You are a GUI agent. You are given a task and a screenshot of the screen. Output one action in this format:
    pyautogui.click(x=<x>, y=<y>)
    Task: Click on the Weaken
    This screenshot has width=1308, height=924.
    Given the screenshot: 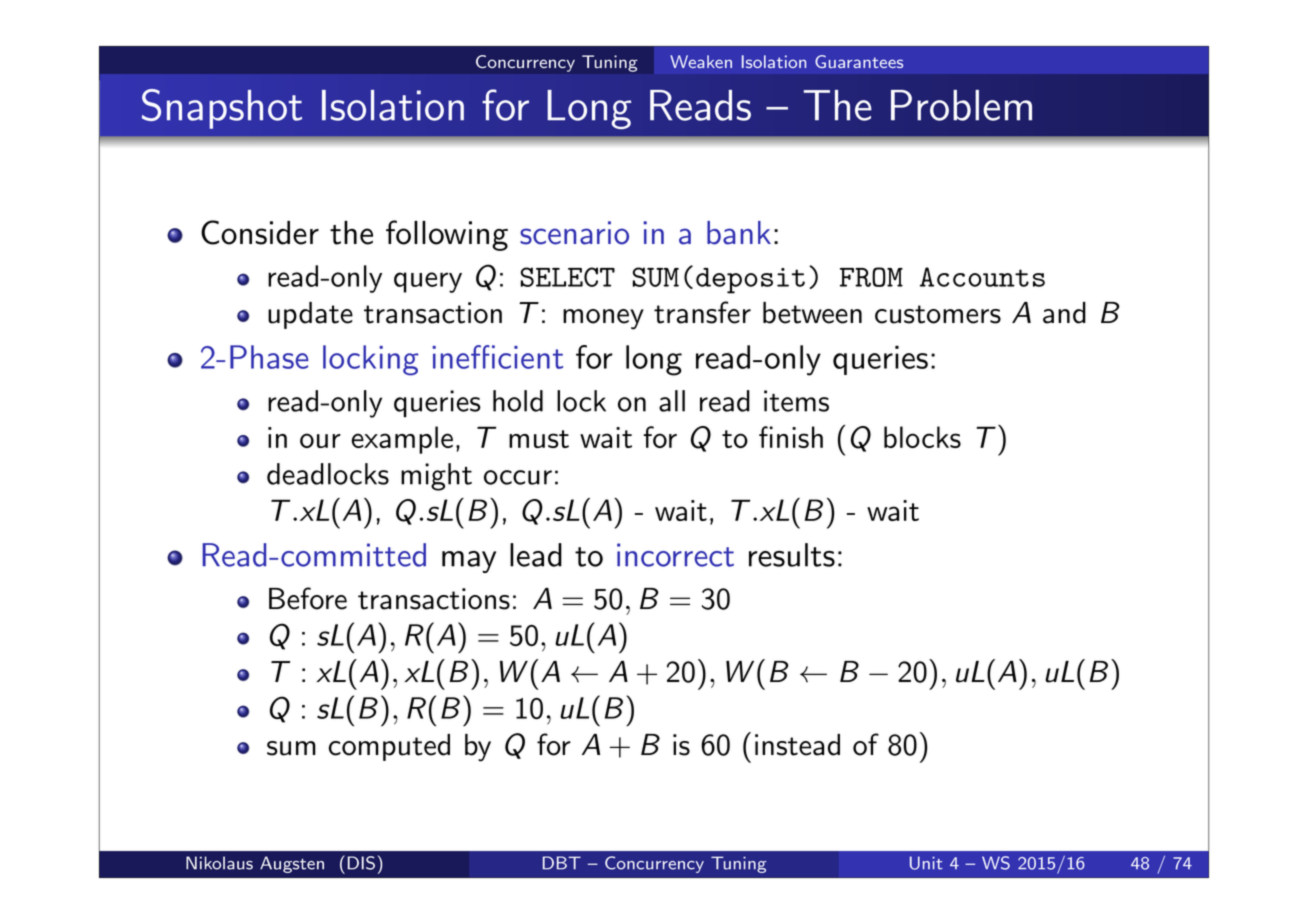 What is the action you would take?
    pyautogui.click(x=701, y=61)
